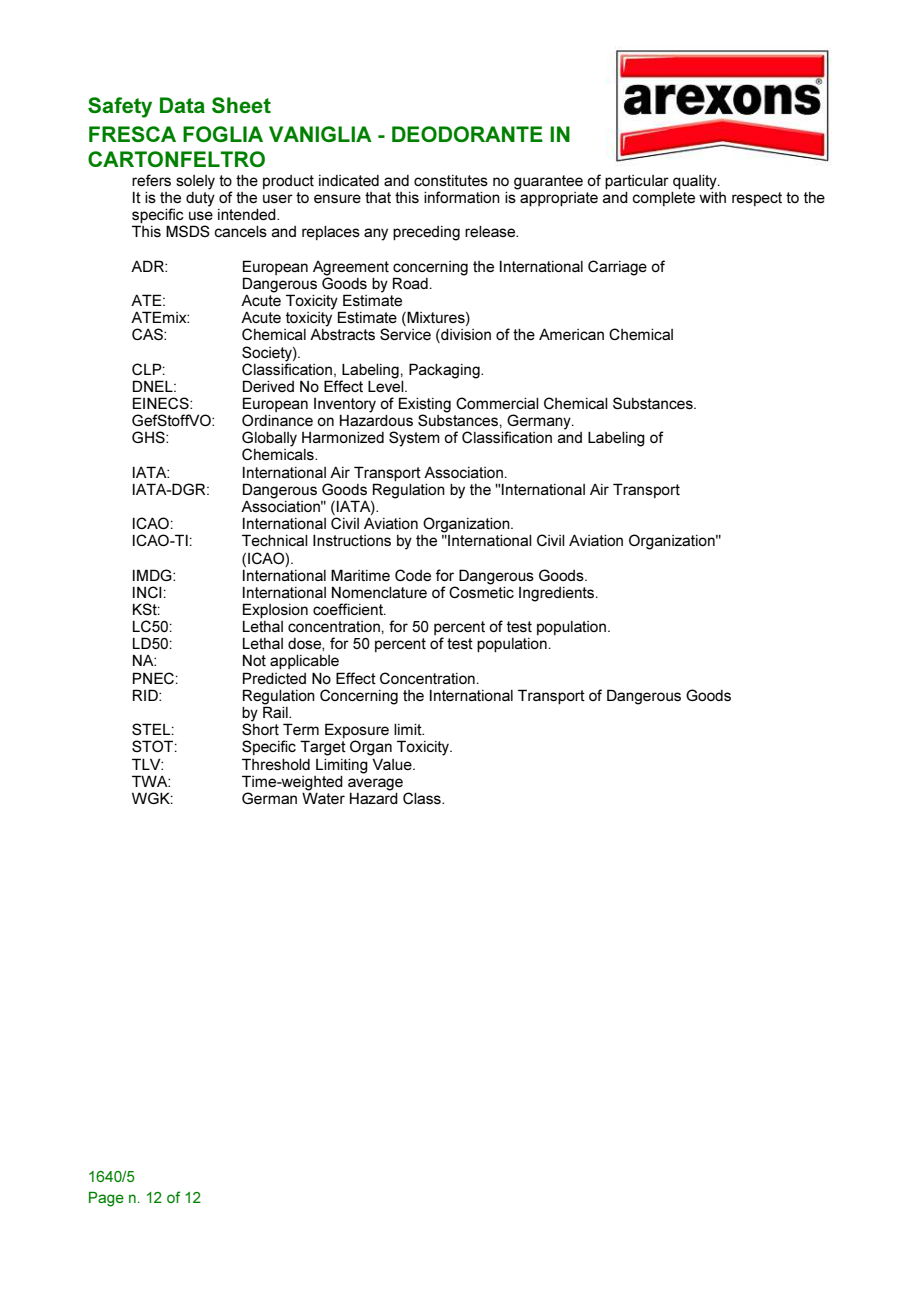 The width and height of the document is (924, 1308). I want to click on Page, so click(106, 1199).
